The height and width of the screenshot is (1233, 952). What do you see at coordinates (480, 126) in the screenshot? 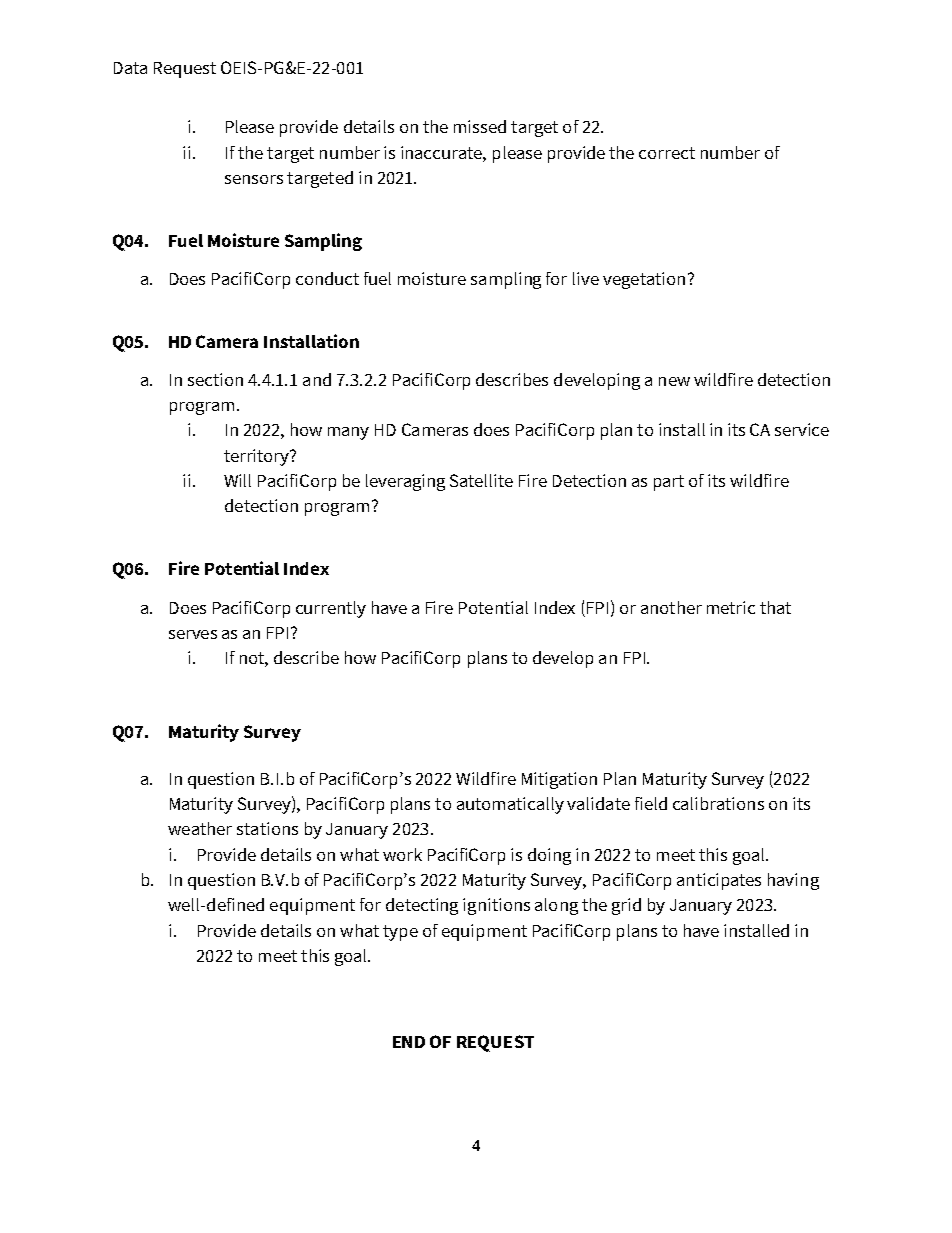
I see `missed` at bounding box center [480, 126].
